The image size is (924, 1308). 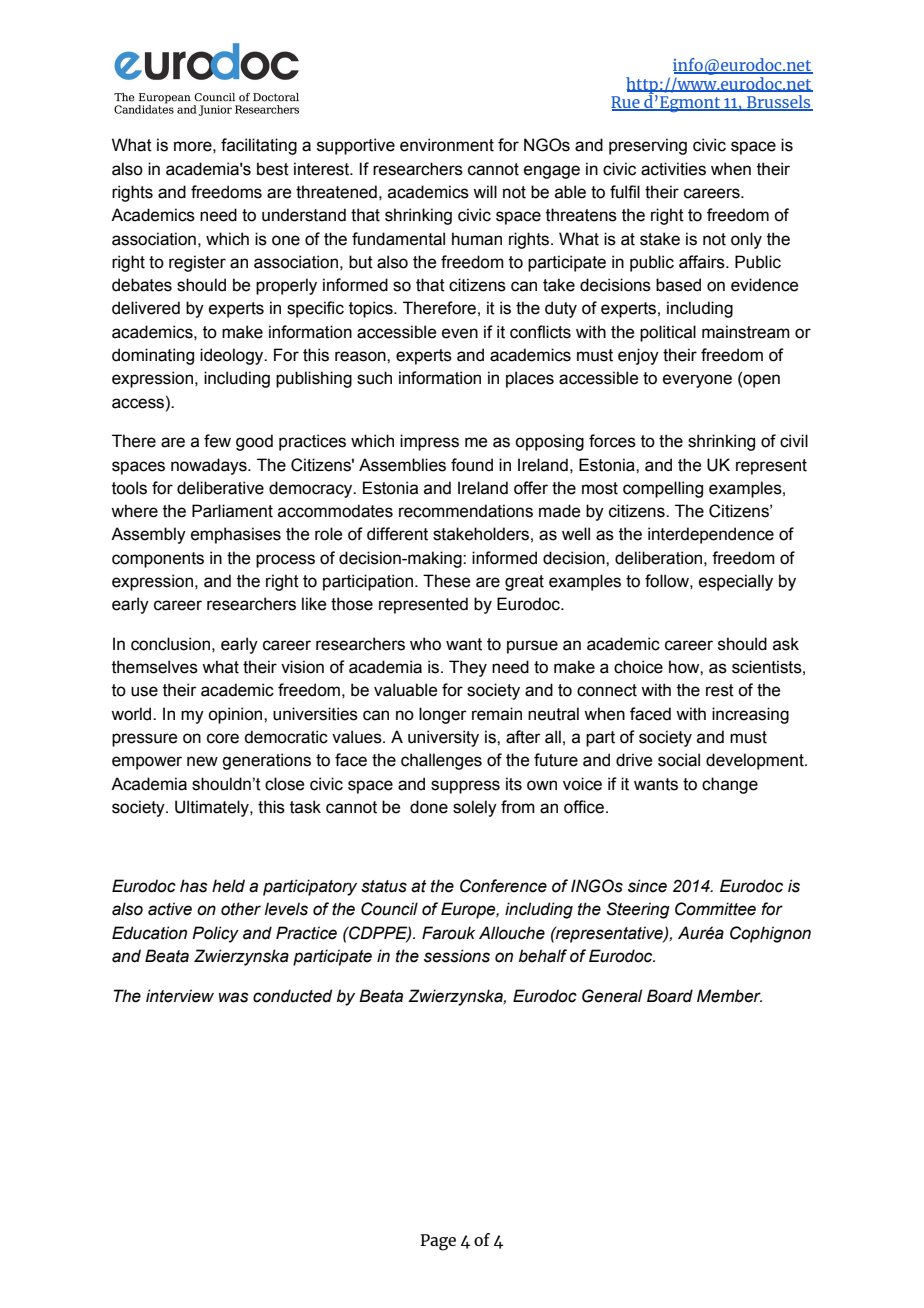 What do you see at coordinates (729, 996) in the image?
I see `Member` at bounding box center [729, 996].
